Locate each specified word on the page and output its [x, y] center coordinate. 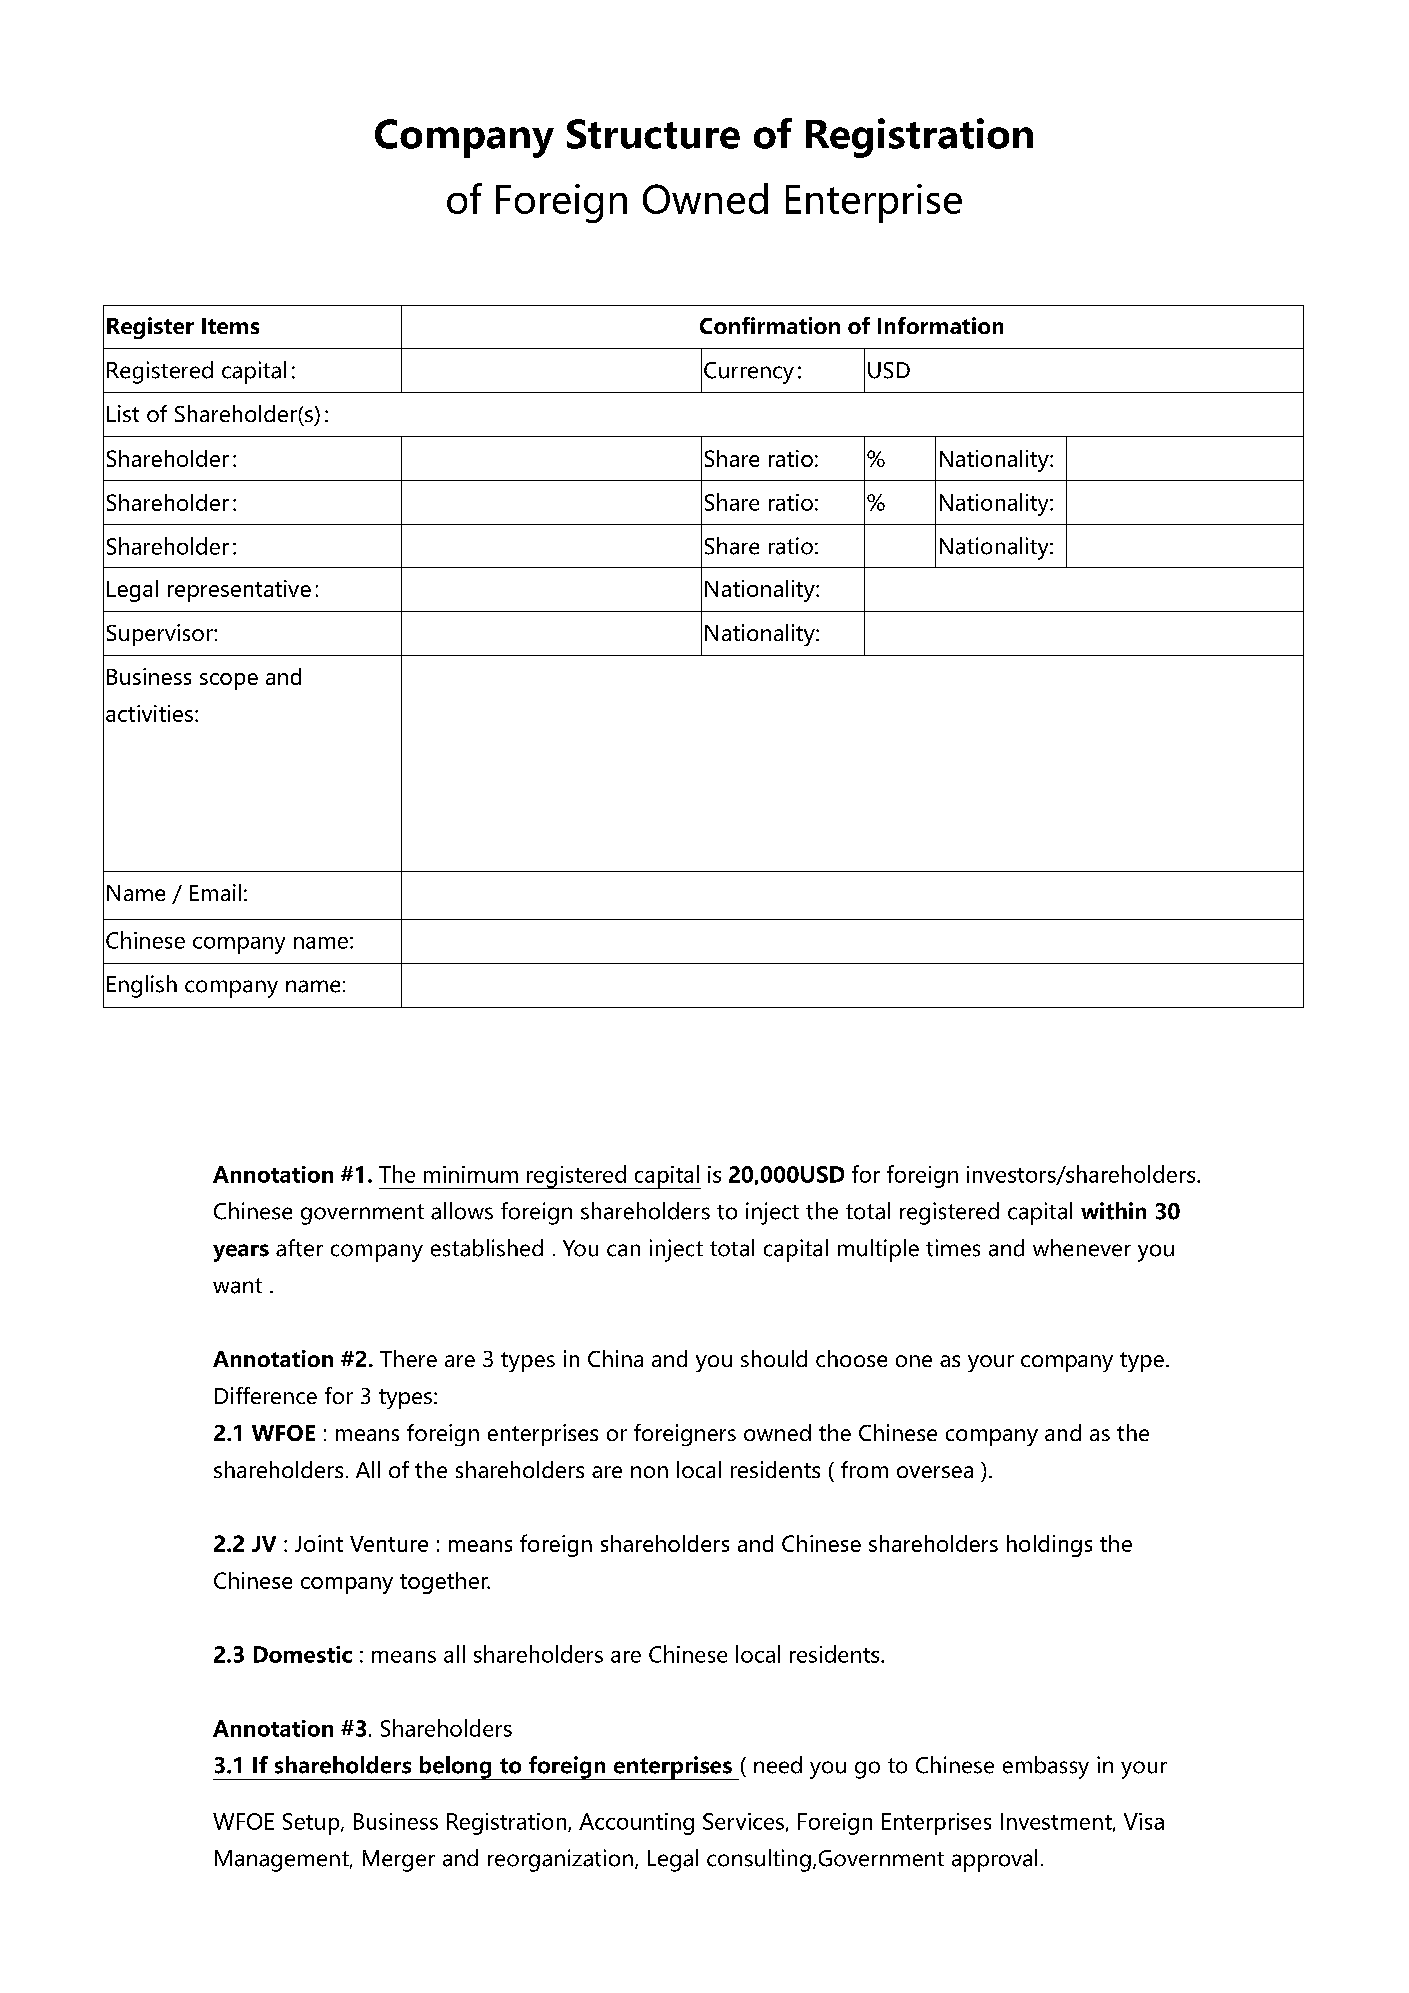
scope [229, 681]
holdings [1049, 1546]
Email [215, 892]
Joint [319, 1543]
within [1113, 1211]
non [649, 1472]
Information [940, 325]
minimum [471, 1174]
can [623, 1250]
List [123, 413]
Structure [653, 134]
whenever [1082, 1248]
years [241, 1253]
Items [230, 326]
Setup [312, 1824]
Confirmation [770, 325]
